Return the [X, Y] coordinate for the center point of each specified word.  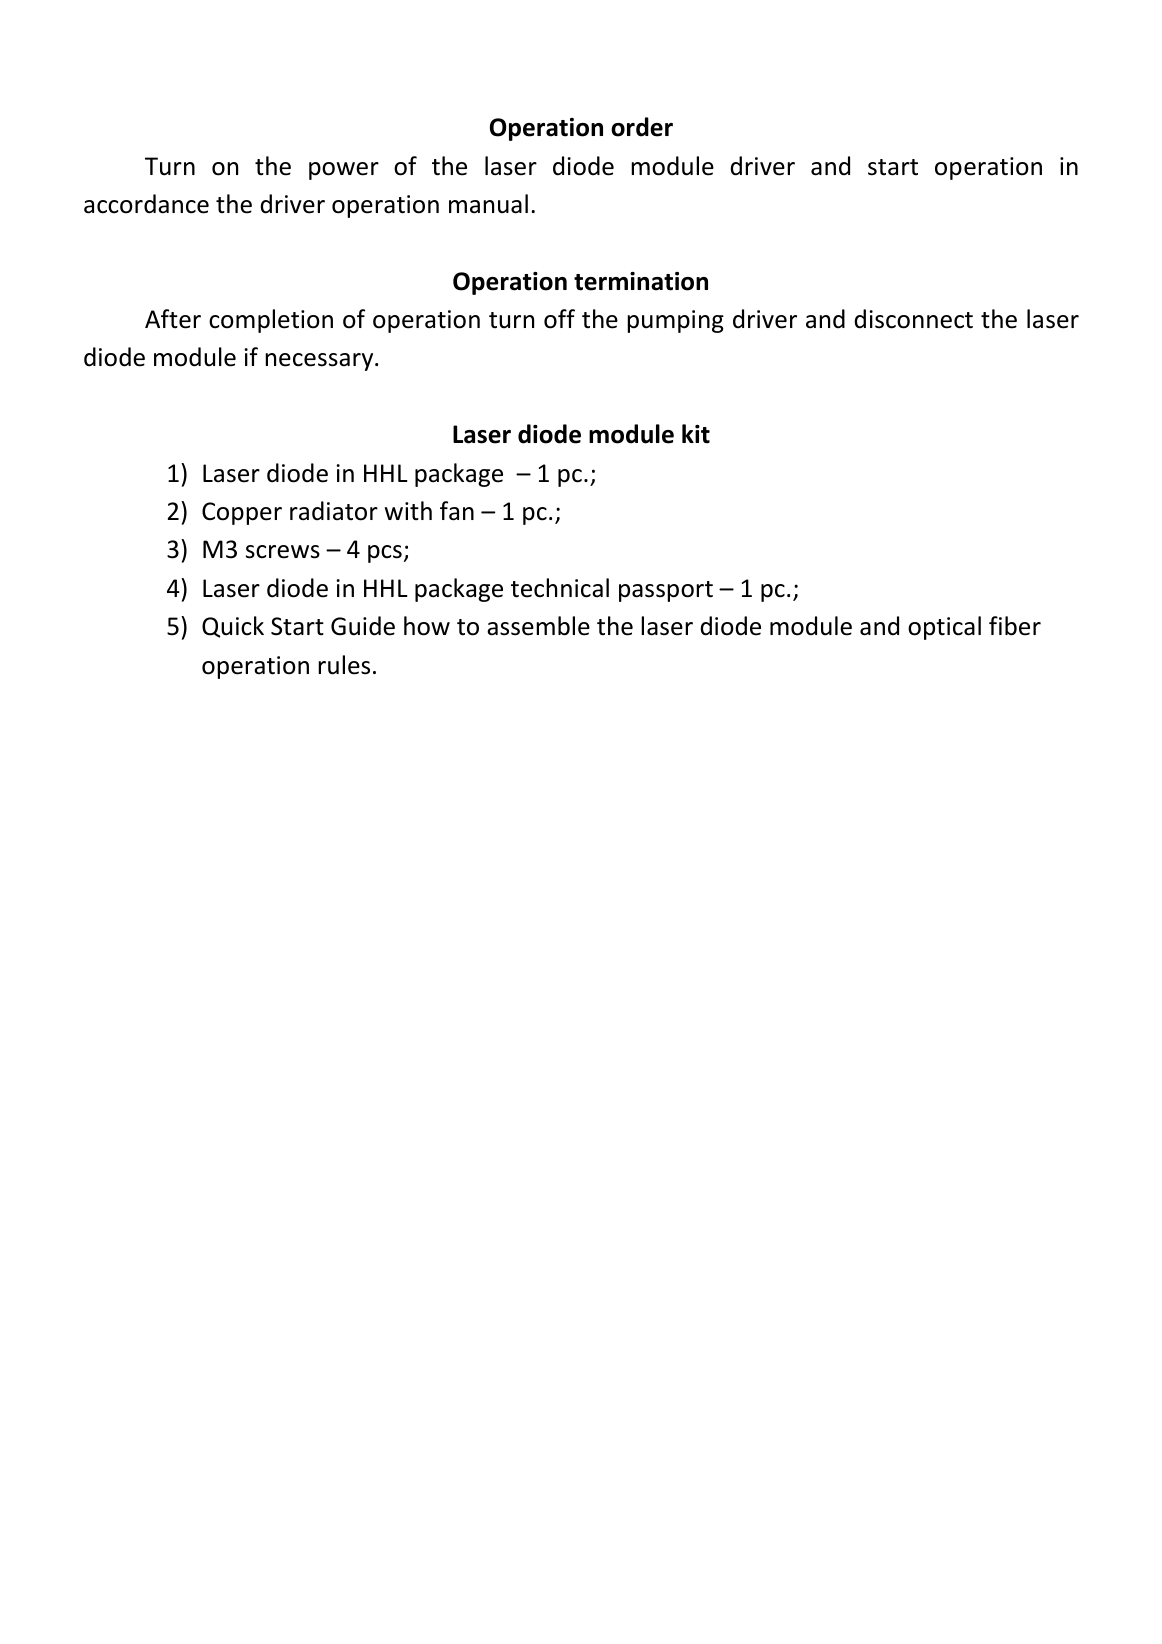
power [344, 171]
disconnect [913, 319]
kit [696, 434]
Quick [233, 627]
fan [457, 511]
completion [271, 321]
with [408, 511]
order [642, 127]
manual [488, 204]
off [559, 319]
